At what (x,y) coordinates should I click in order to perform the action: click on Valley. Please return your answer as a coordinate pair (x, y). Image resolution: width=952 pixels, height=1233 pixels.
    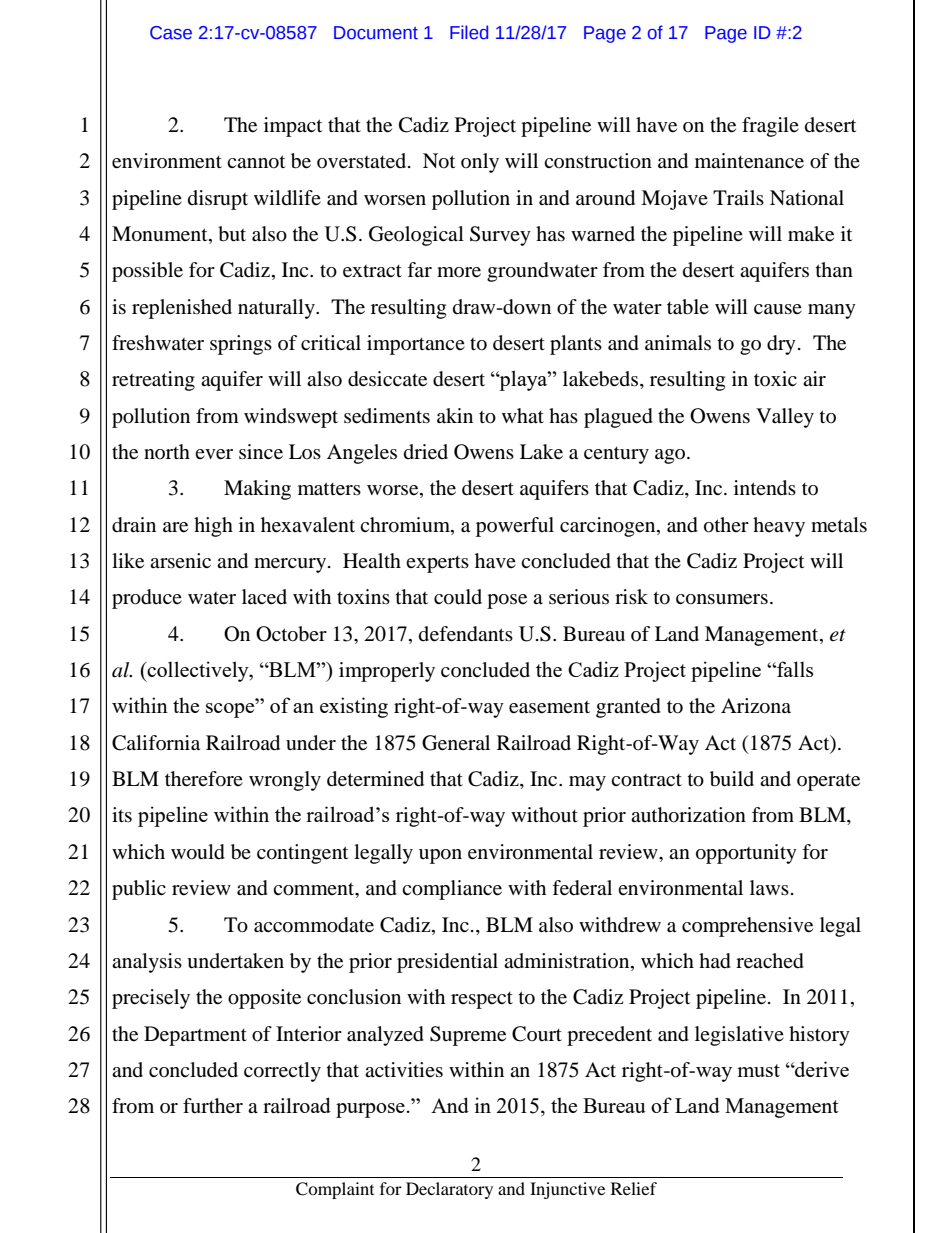
    Looking at the image, I should click on (785, 418).
